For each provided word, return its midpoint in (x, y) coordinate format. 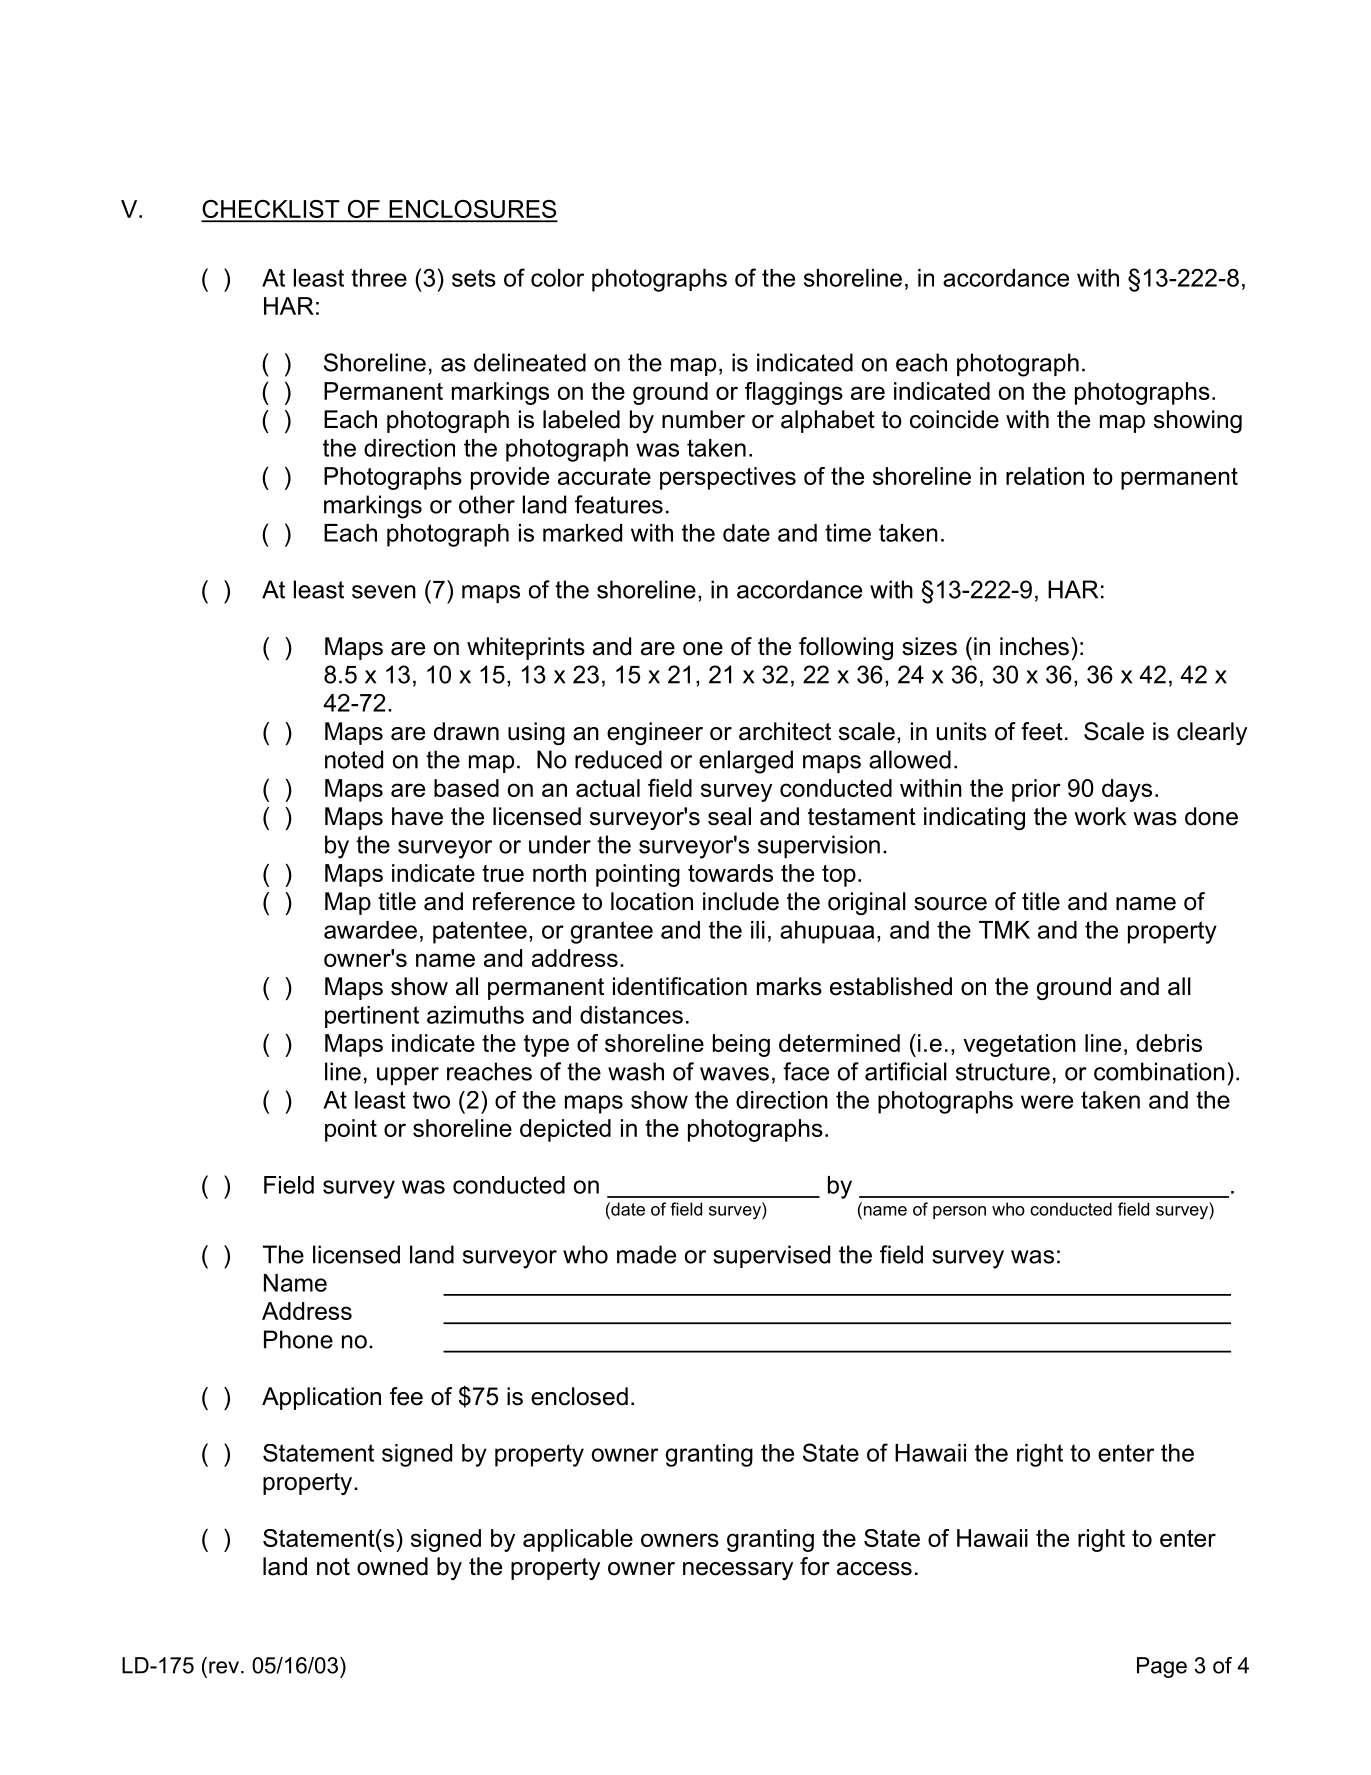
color (557, 278)
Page (1162, 1667)
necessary (738, 1571)
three (379, 278)
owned (392, 1566)
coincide (954, 419)
